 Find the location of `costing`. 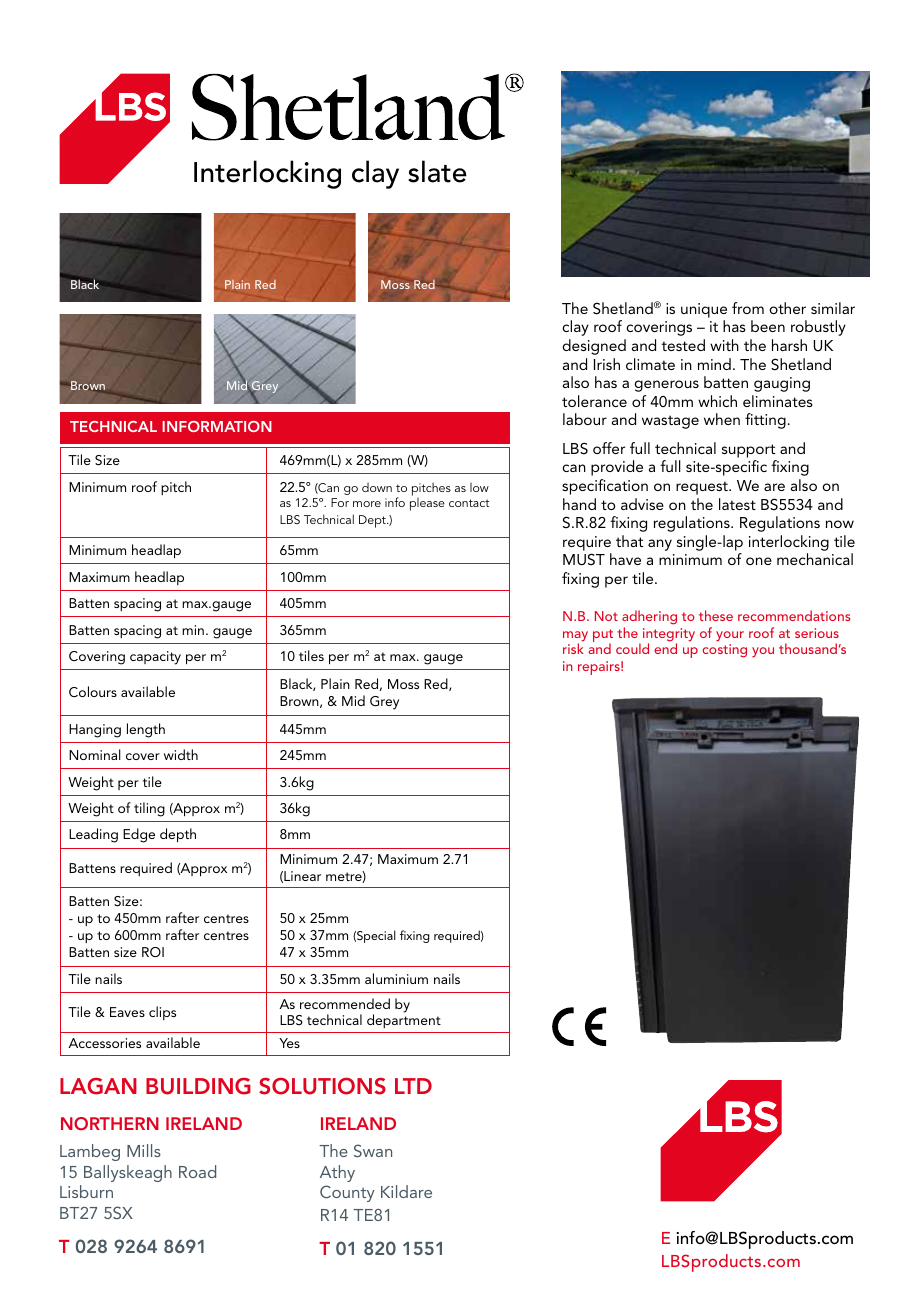

costing is located at coordinates (724, 651).
